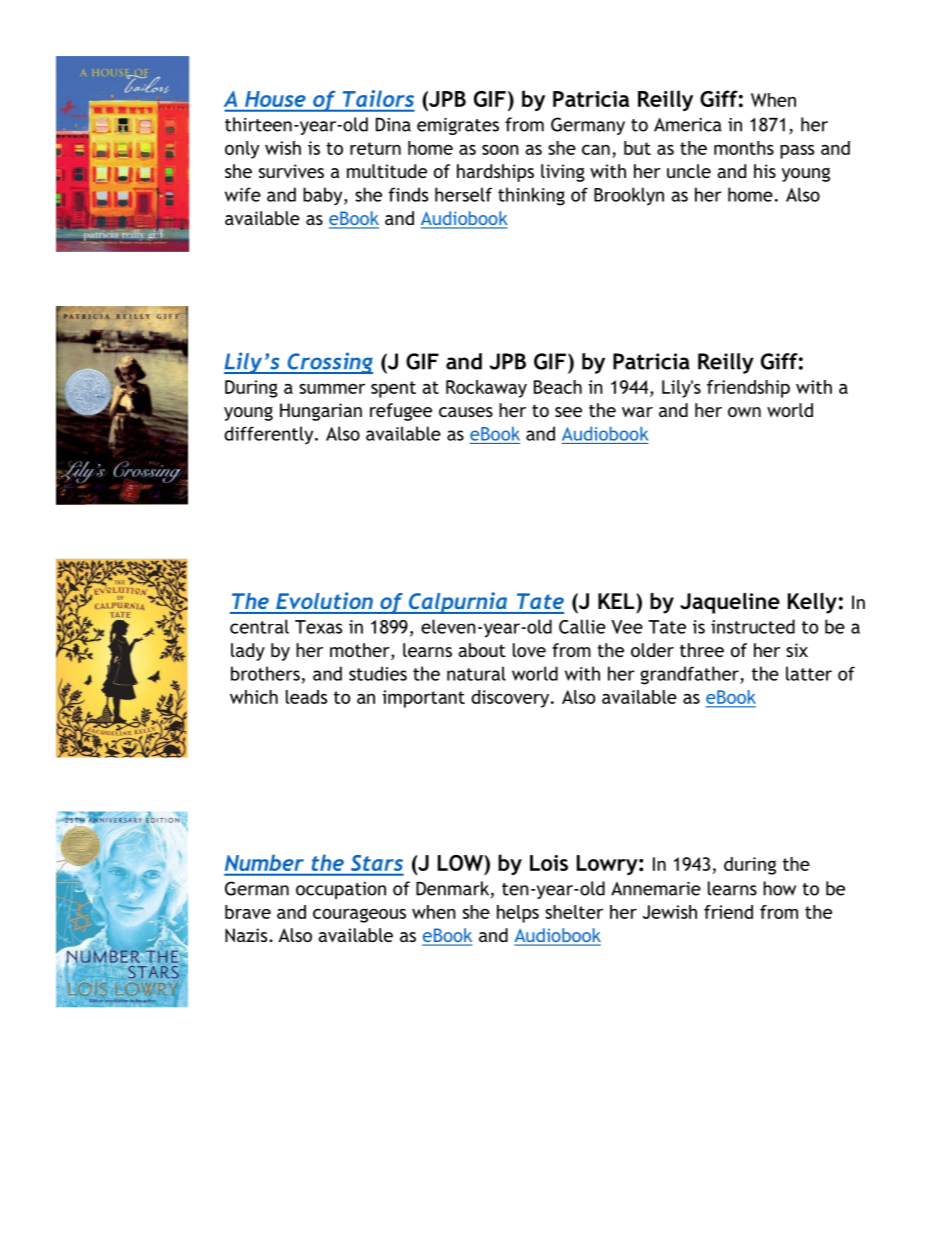  Describe the element at coordinates (812, 603) in the page. I see `Kelly` at that location.
